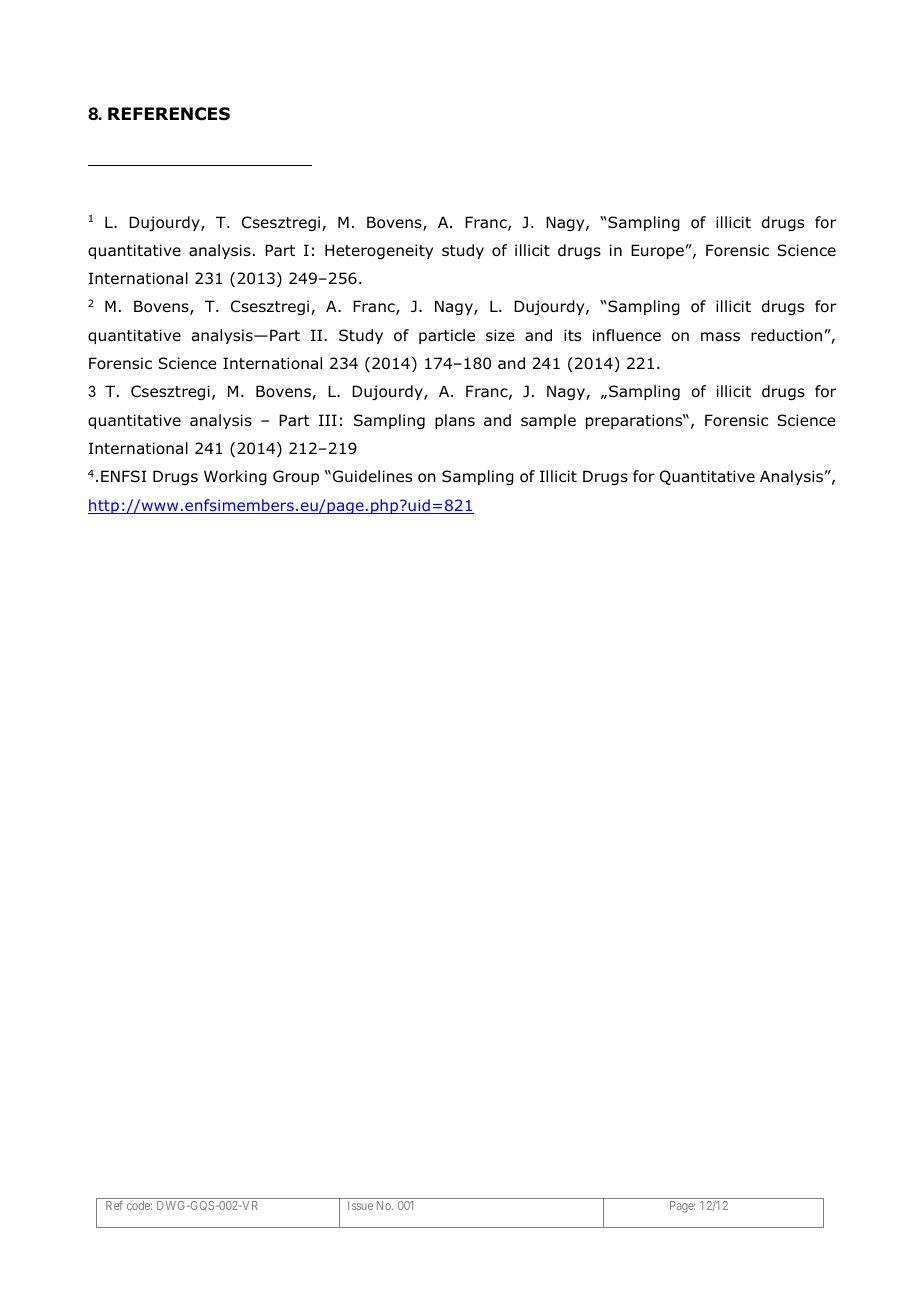 The height and width of the page is (1308, 924). Describe the element at coordinates (657, 251) in the page. I see `Europe` at that location.
